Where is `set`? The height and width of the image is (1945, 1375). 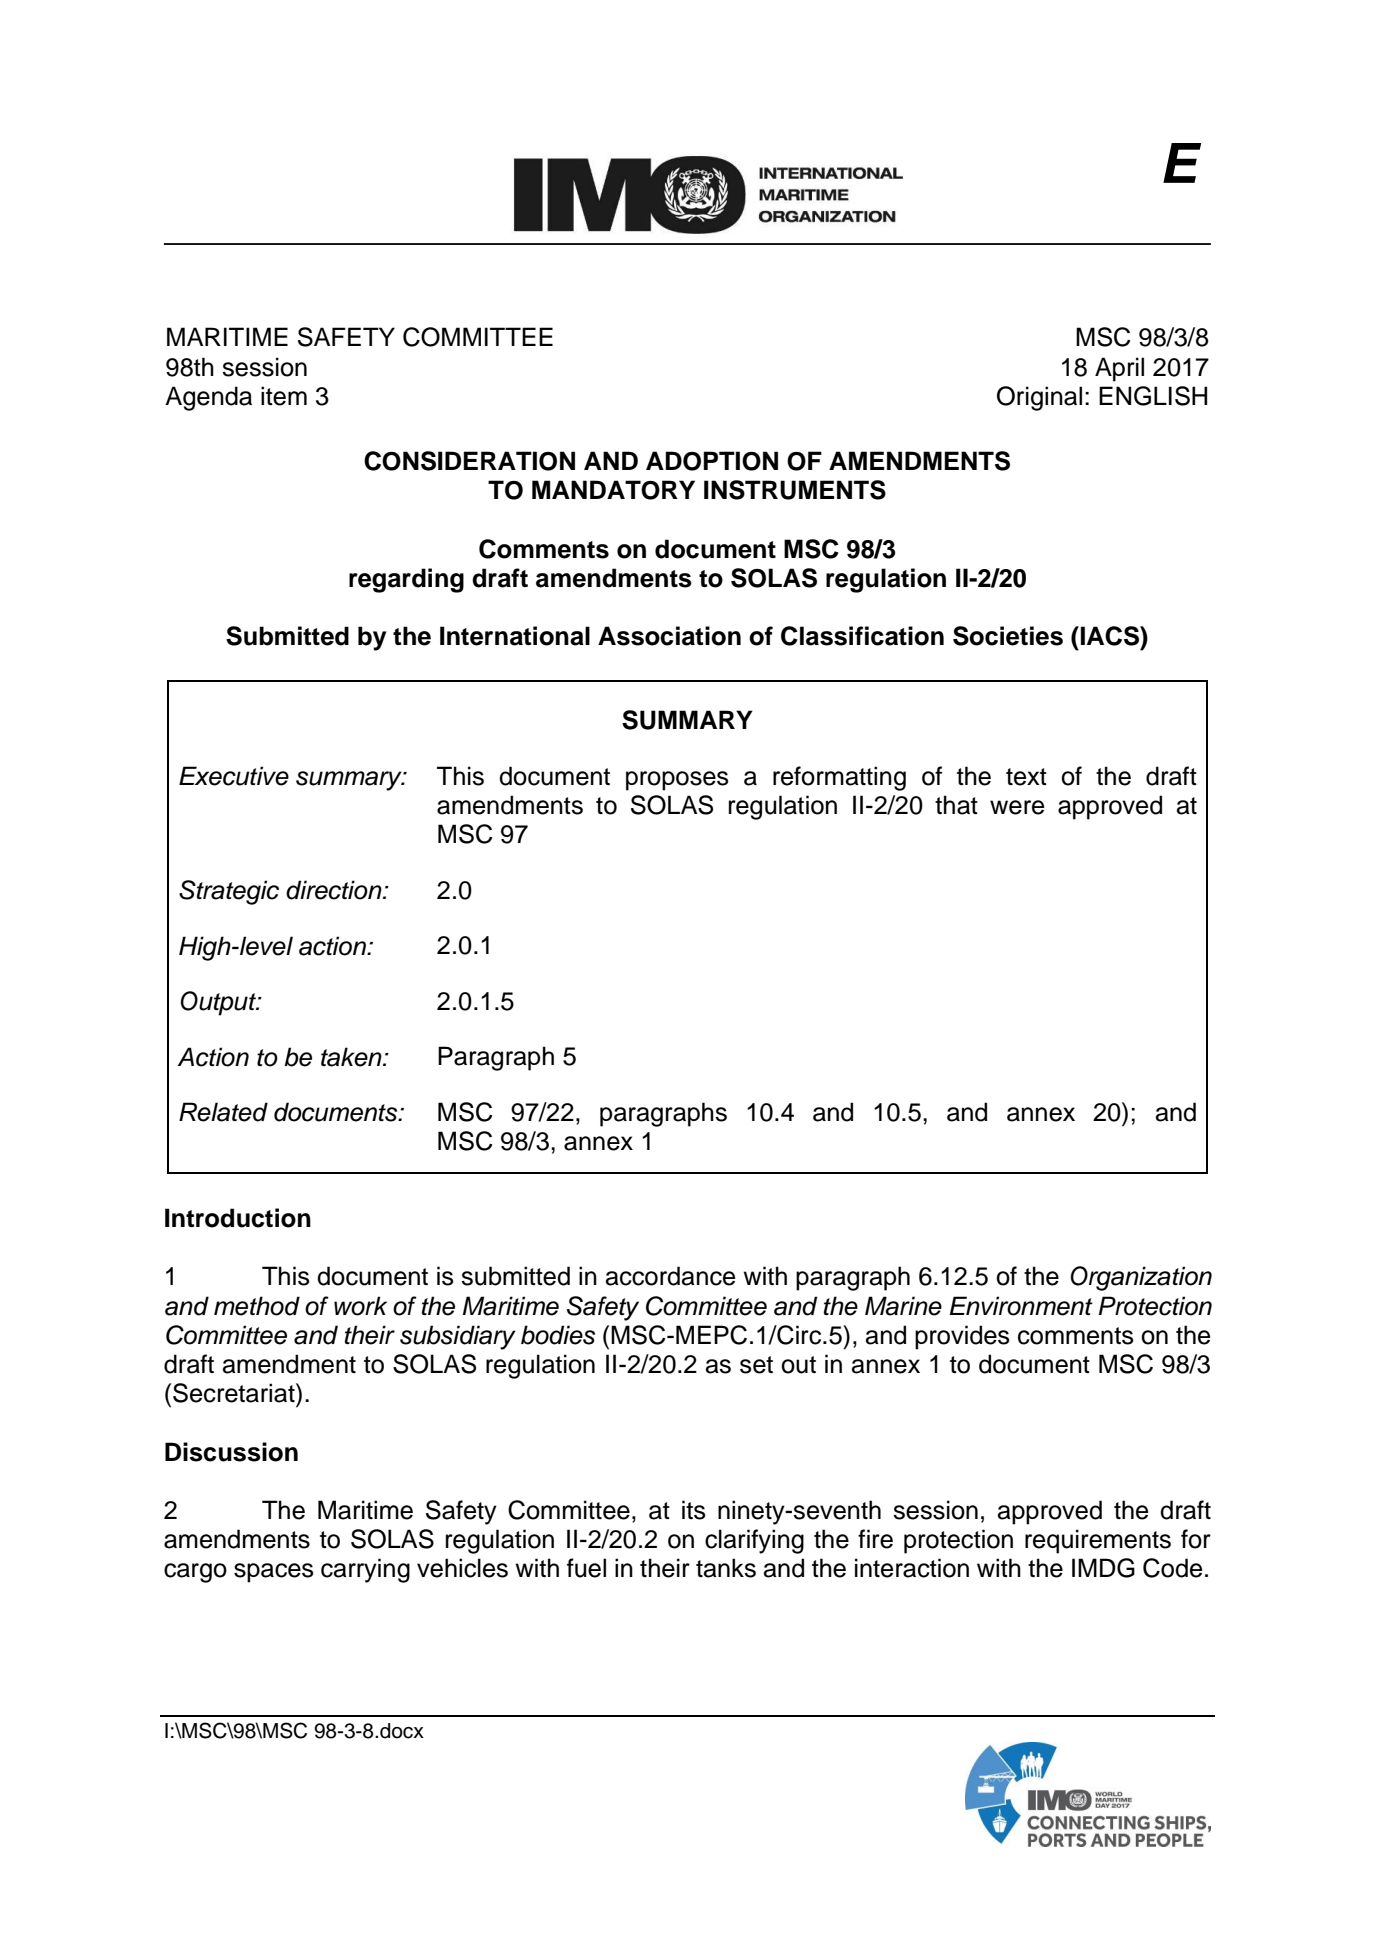 set is located at coordinates (756, 1365).
